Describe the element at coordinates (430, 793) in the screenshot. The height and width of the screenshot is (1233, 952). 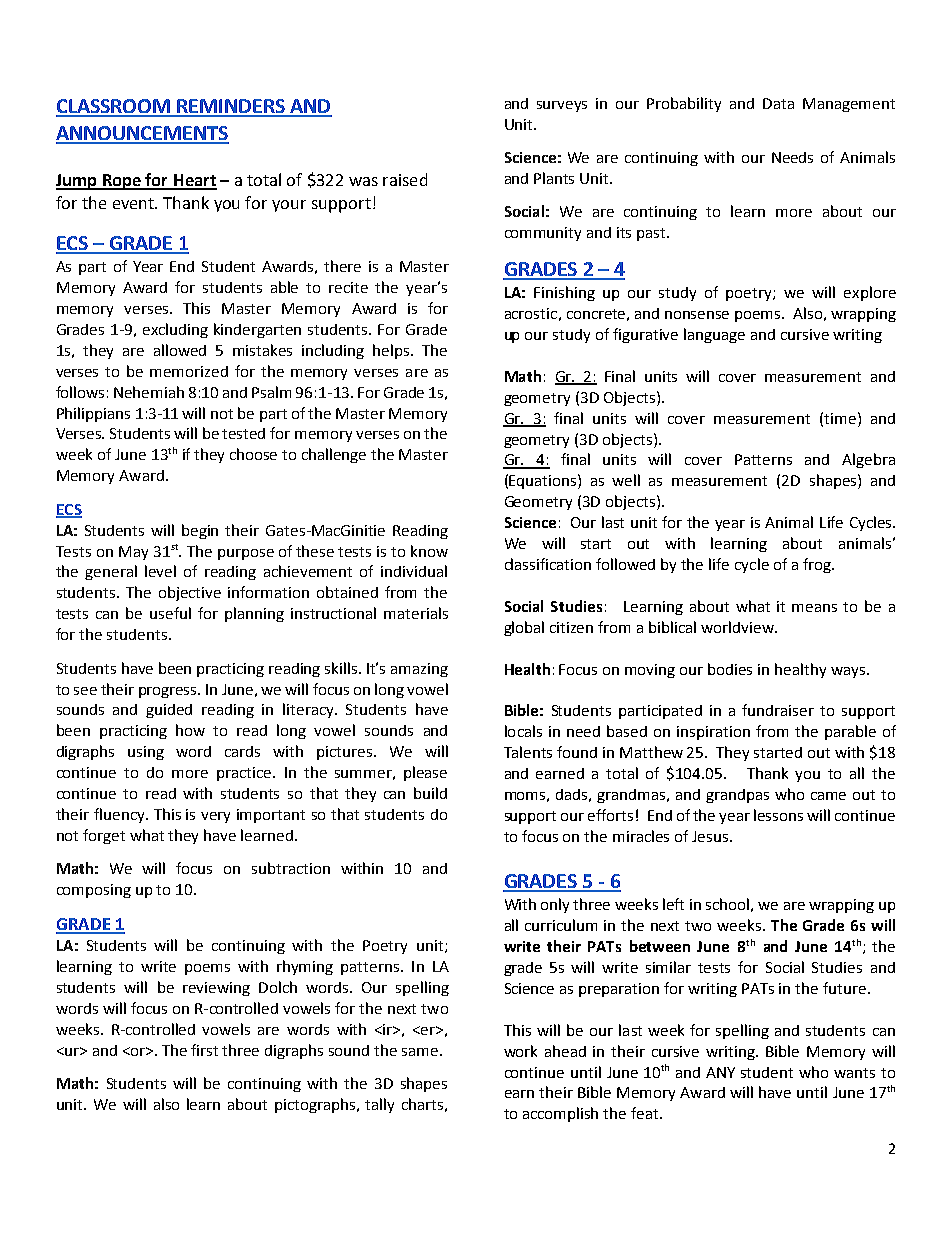
I see `build` at that location.
